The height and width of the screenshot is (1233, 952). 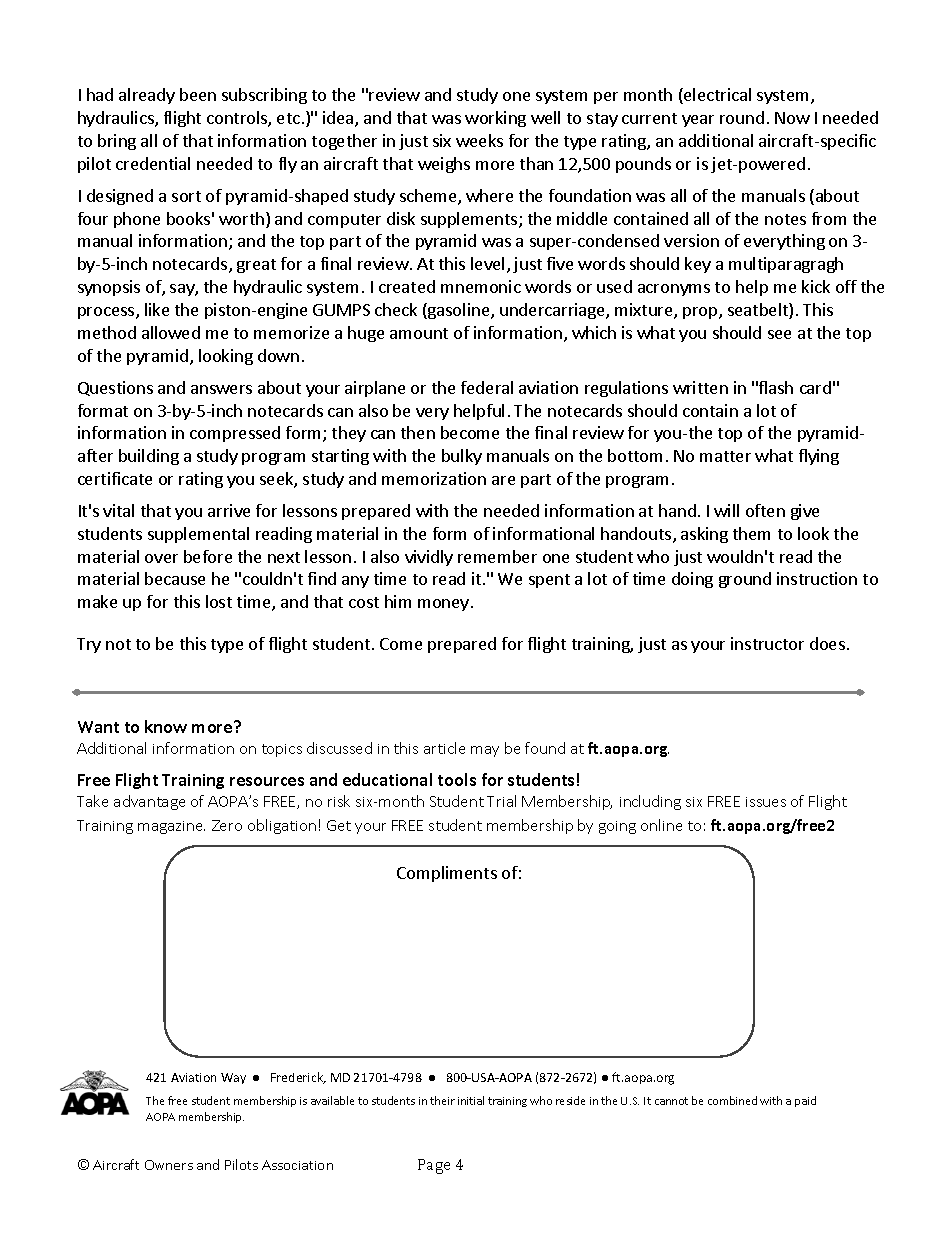 I want to click on weeks, so click(x=479, y=140).
